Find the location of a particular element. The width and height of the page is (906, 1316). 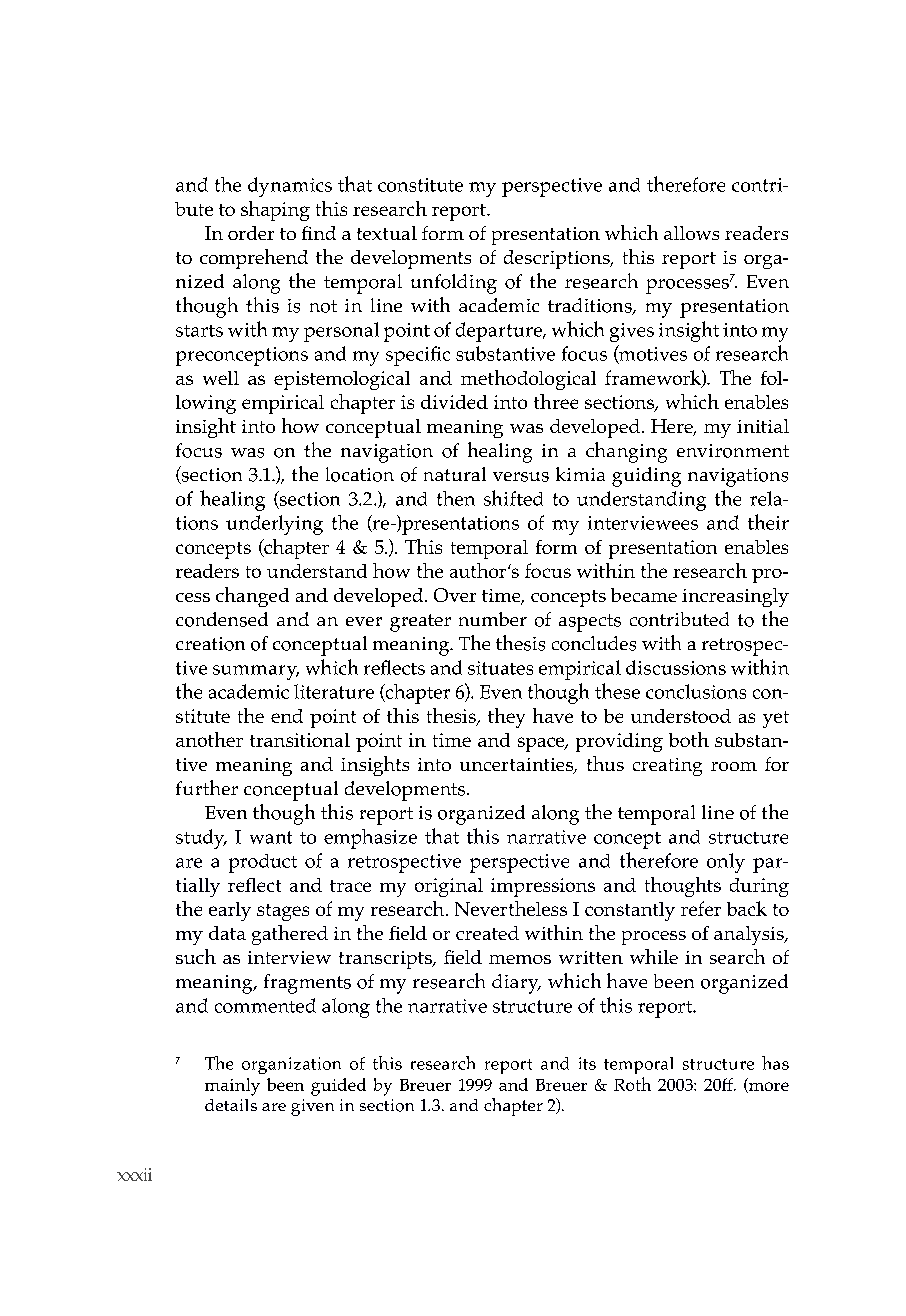

discussions is located at coordinates (676, 667).
